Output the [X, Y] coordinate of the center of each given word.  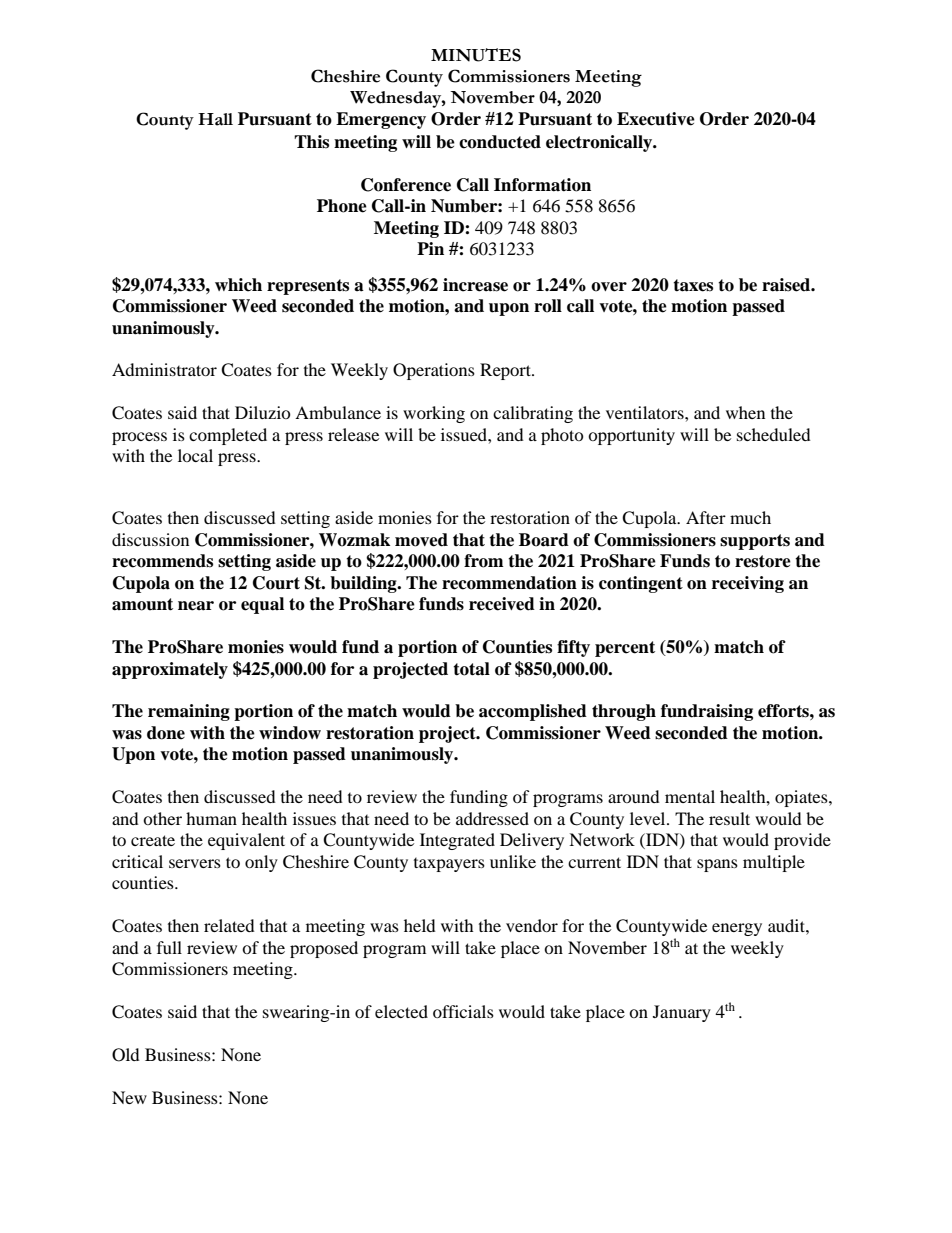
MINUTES [476, 55]
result [729, 818]
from [484, 561]
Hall [215, 119]
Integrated [457, 841]
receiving [748, 584]
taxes [693, 285]
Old [126, 1055]
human [211, 818]
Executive [656, 119]
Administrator [164, 369]
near [196, 606]
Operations [434, 371]
